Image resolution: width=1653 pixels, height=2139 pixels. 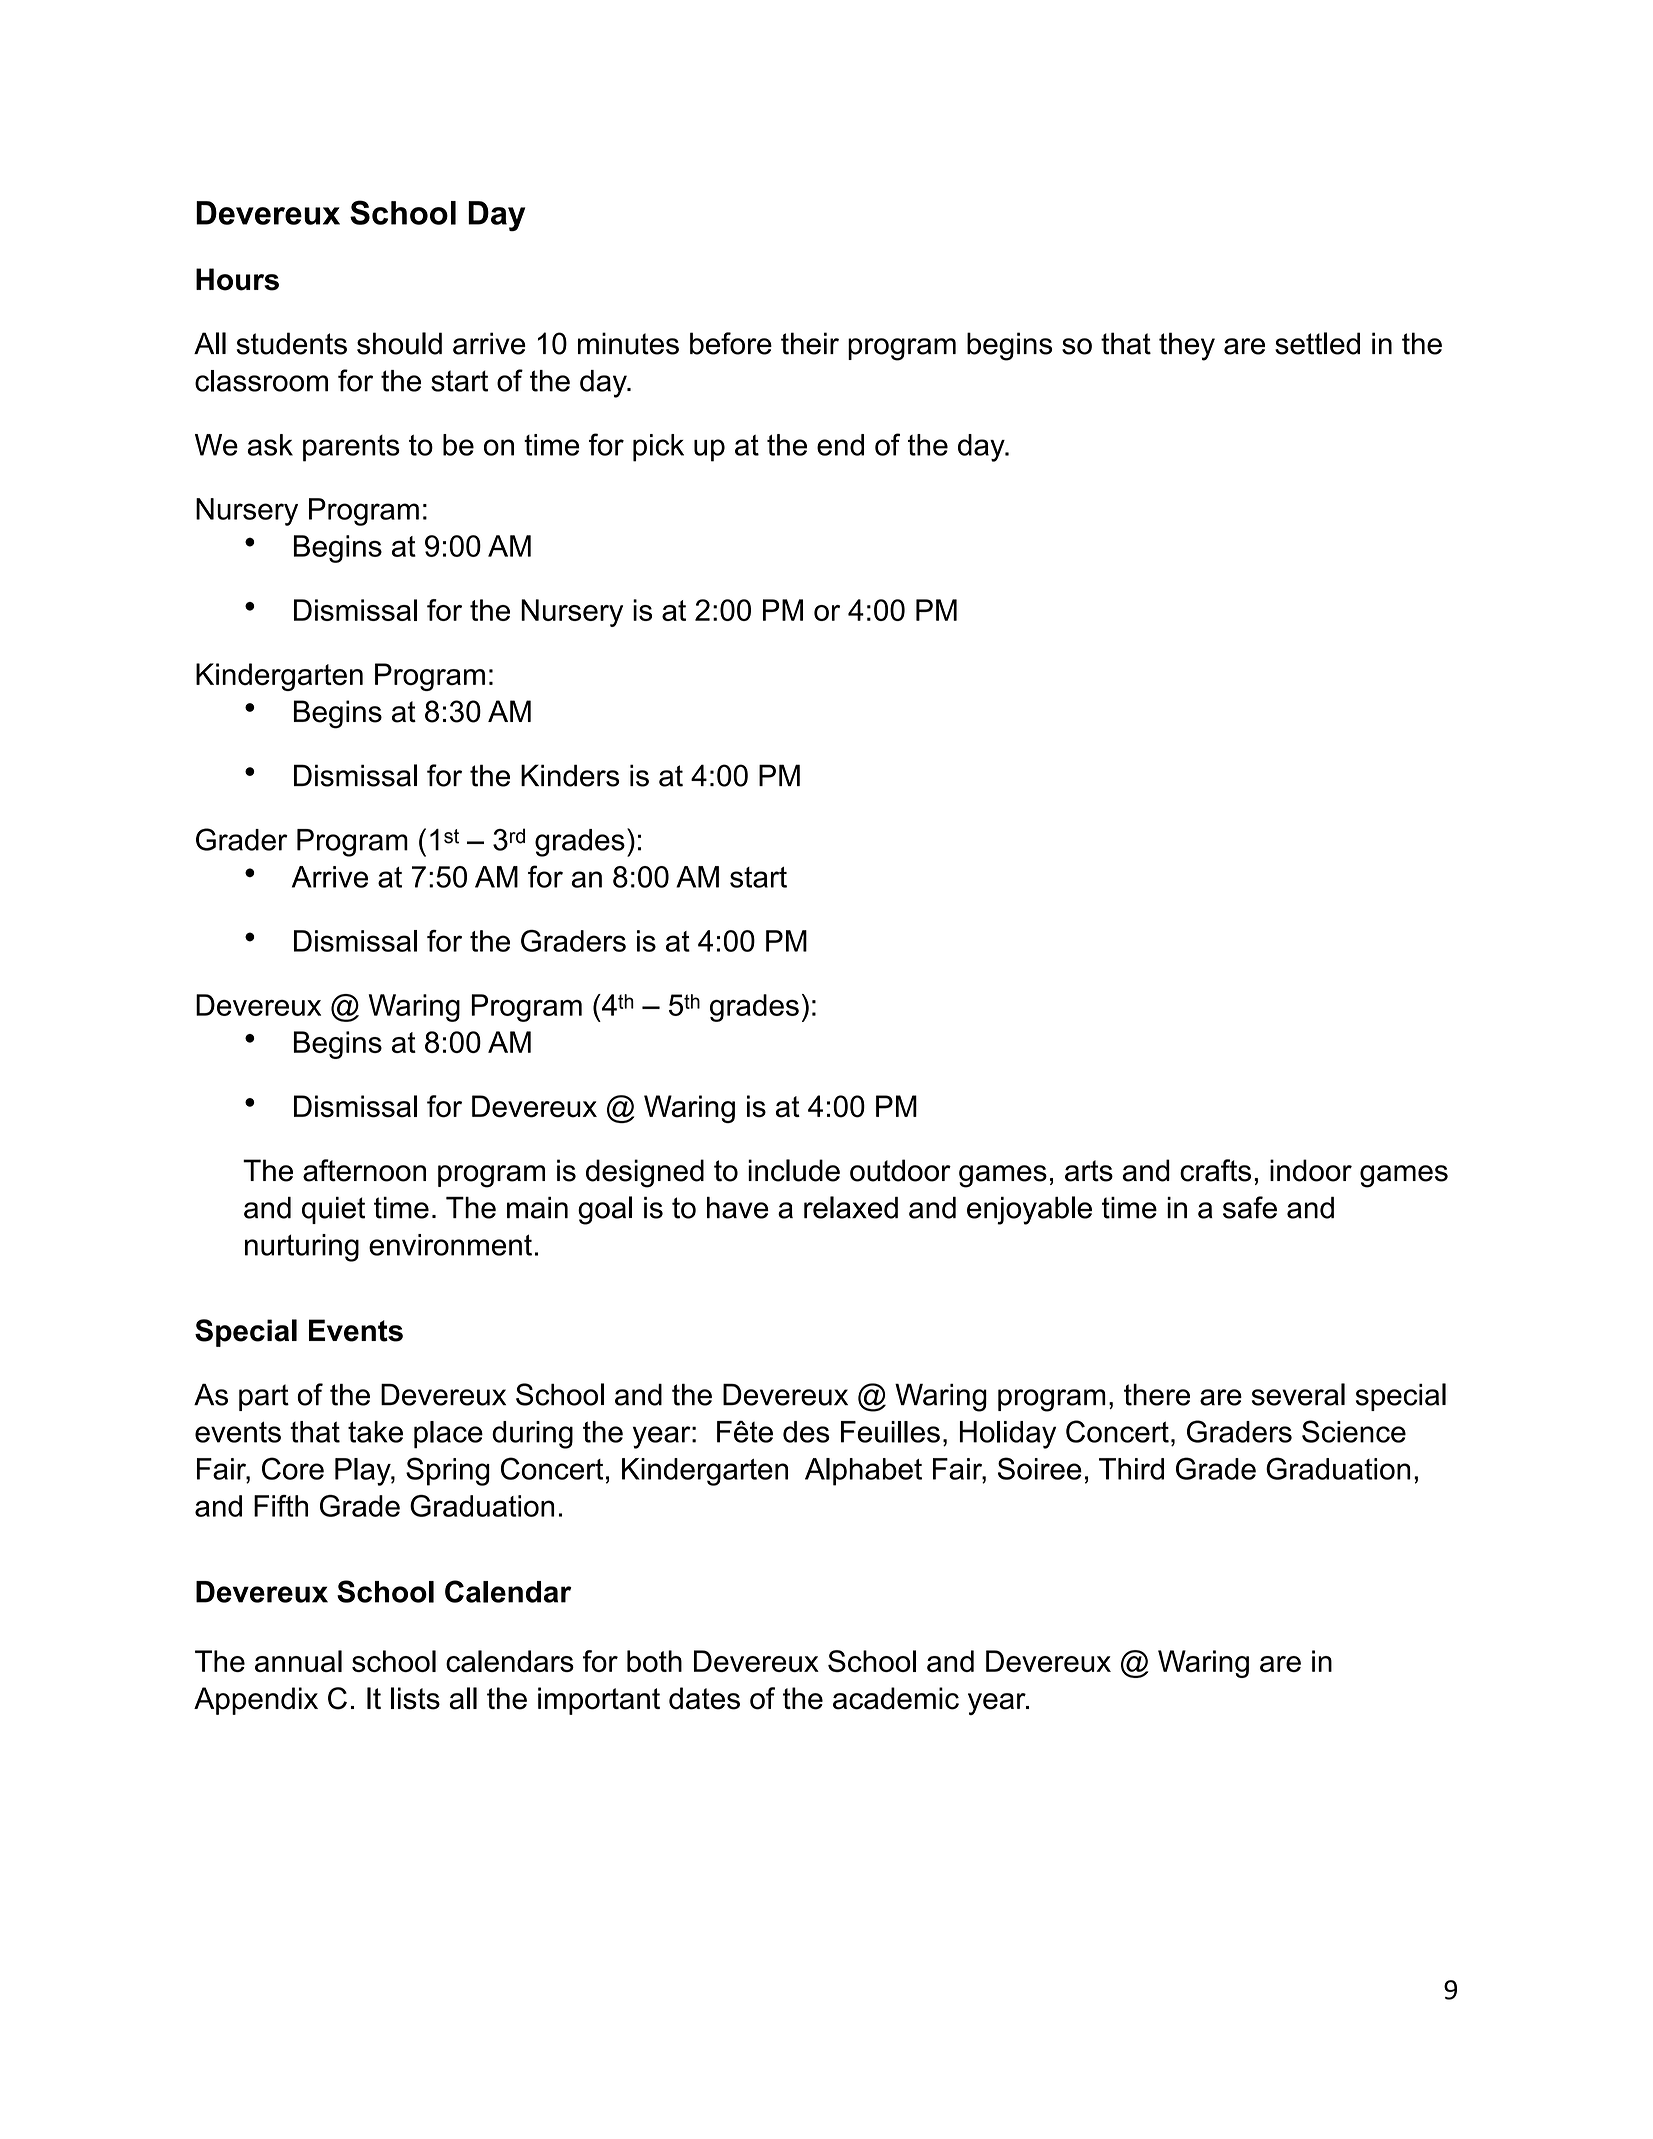 What do you see at coordinates (298, 1661) in the screenshot?
I see `annual` at bounding box center [298, 1661].
